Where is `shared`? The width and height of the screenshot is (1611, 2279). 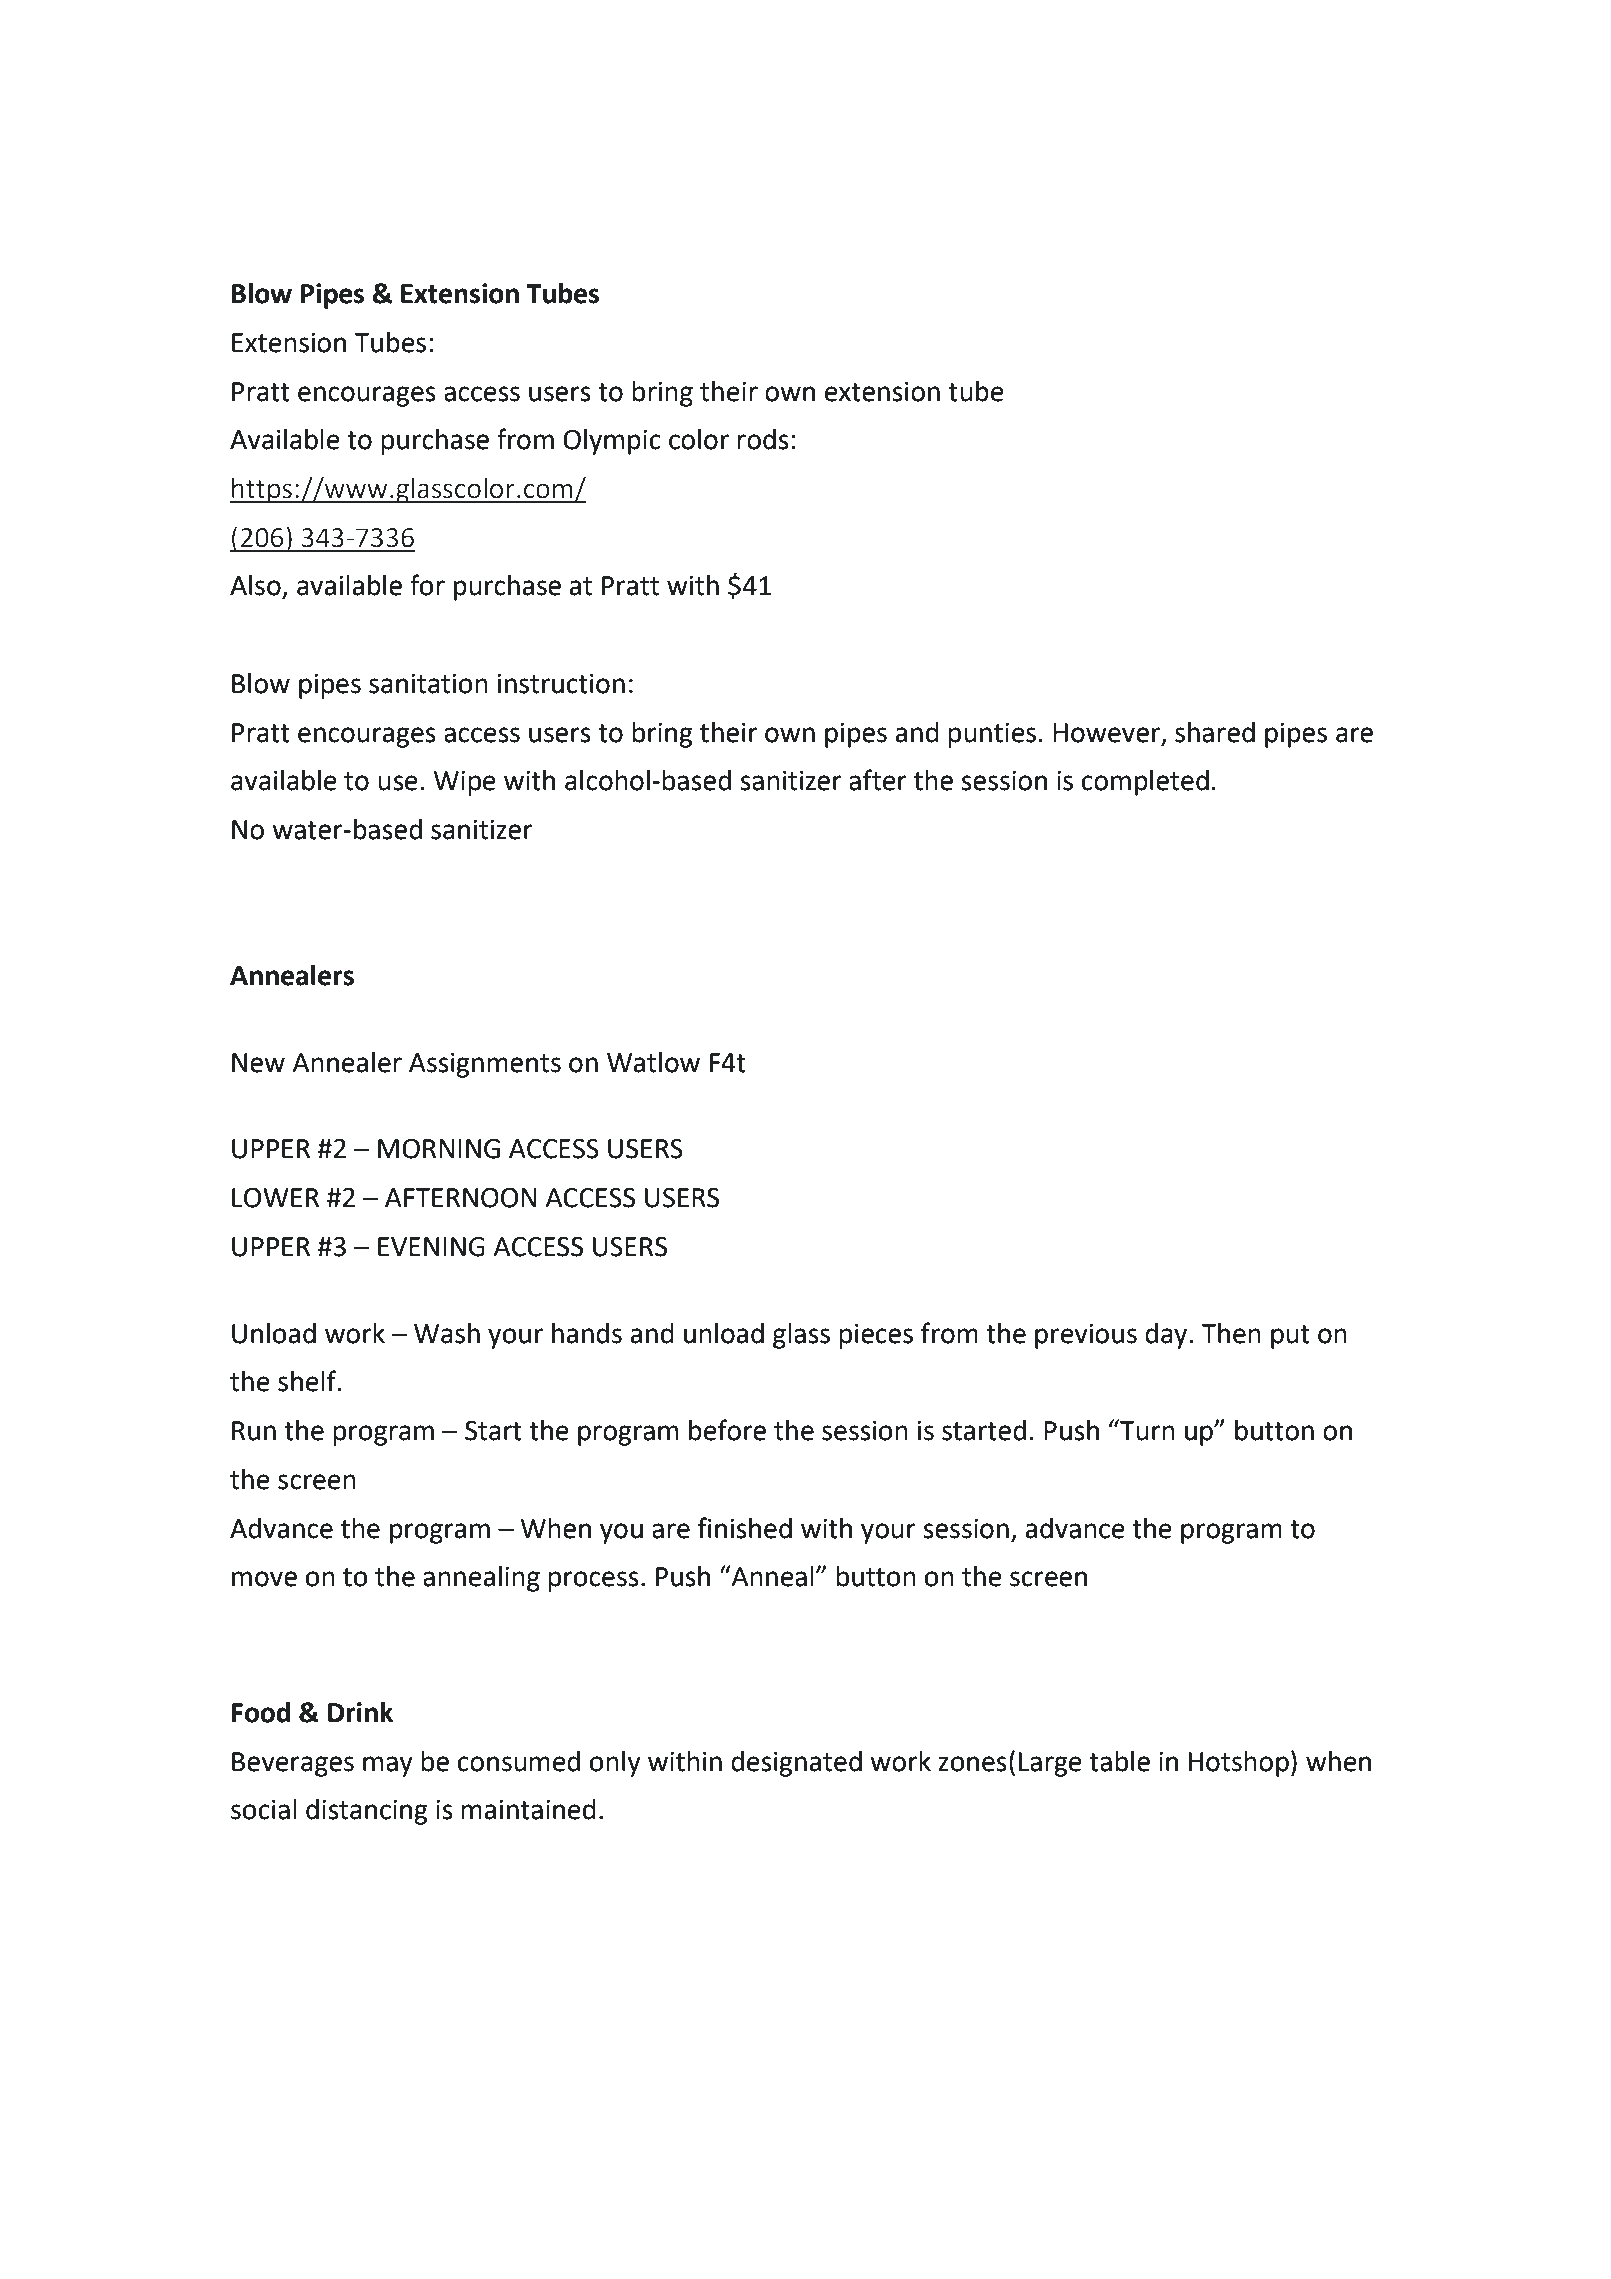 shared is located at coordinates (1215, 732).
